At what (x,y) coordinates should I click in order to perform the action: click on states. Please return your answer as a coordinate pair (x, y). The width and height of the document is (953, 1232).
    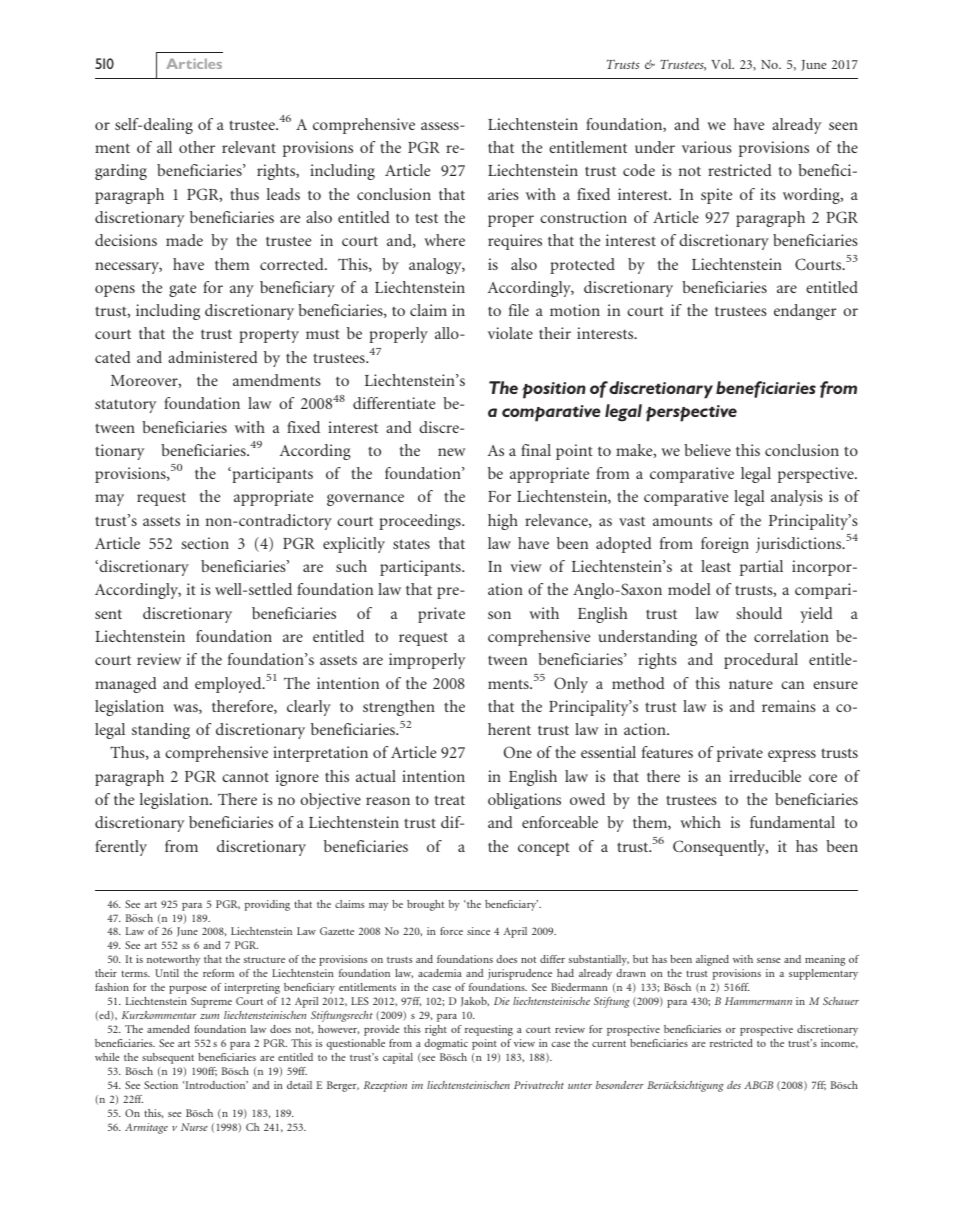
    Looking at the image, I should click on (411, 544).
